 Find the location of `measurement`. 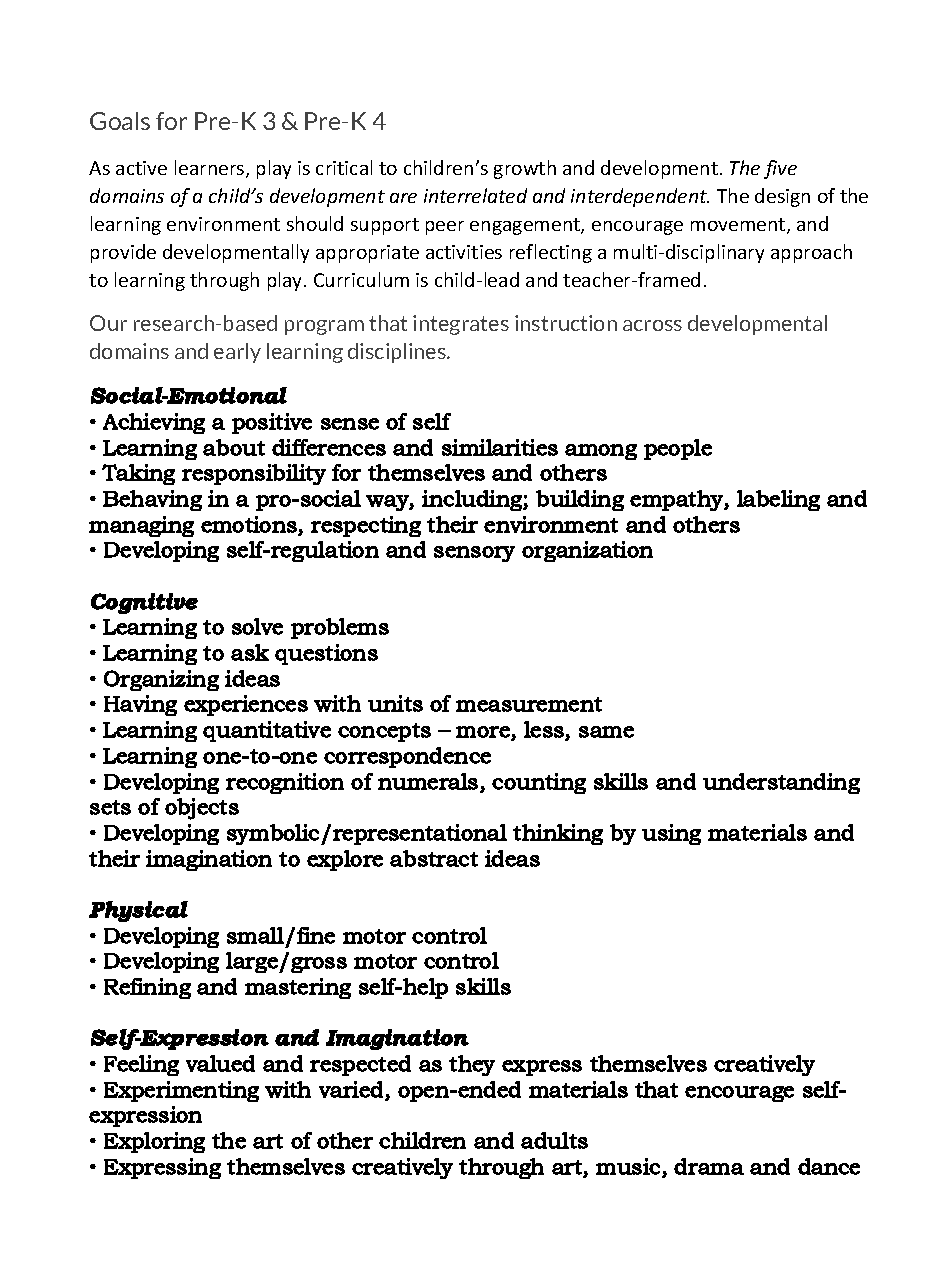

measurement is located at coordinates (529, 704).
